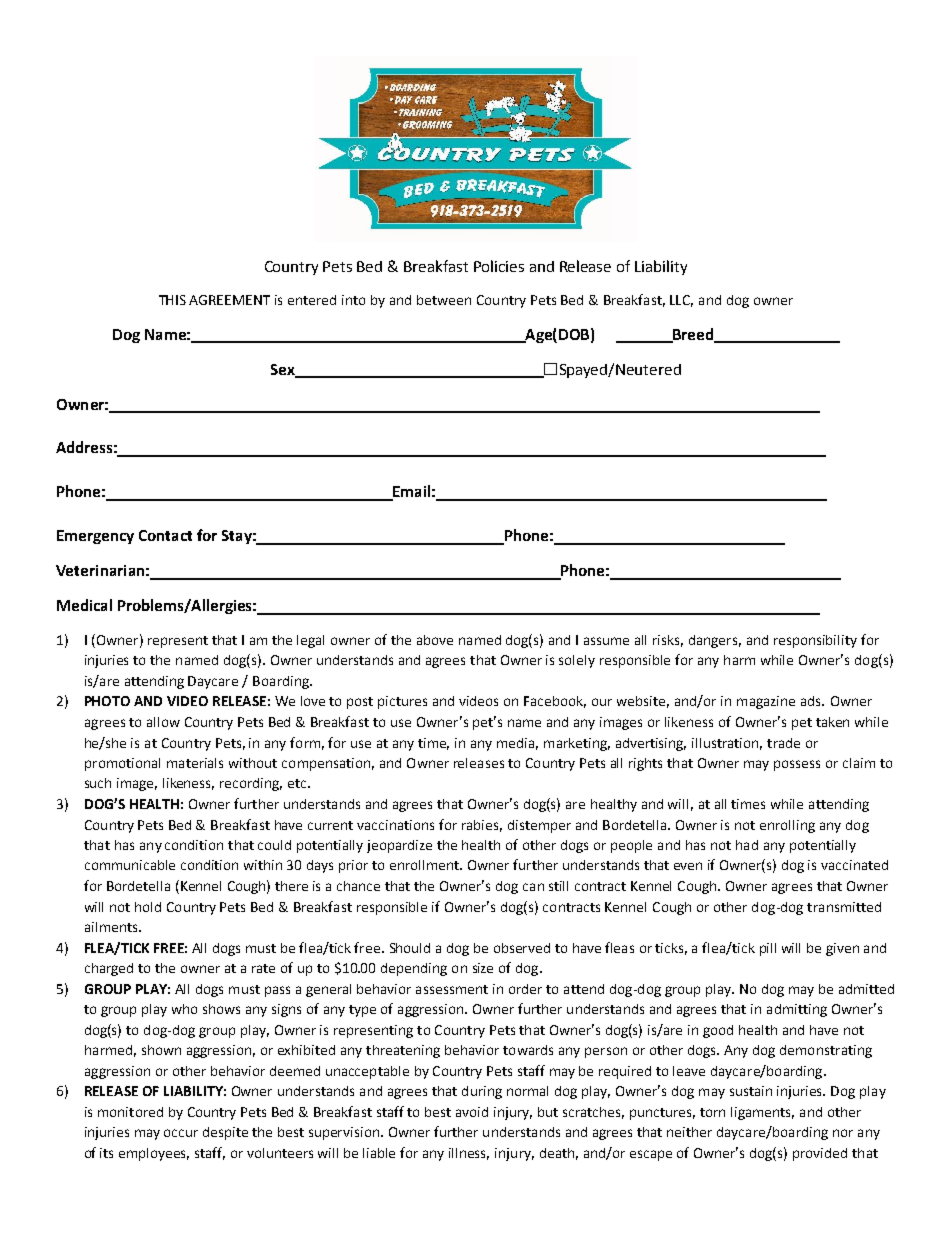  What do you see at coordinates (766, 702) in the screenshot?
I see `magazine` at bounding box center [766, 702].
